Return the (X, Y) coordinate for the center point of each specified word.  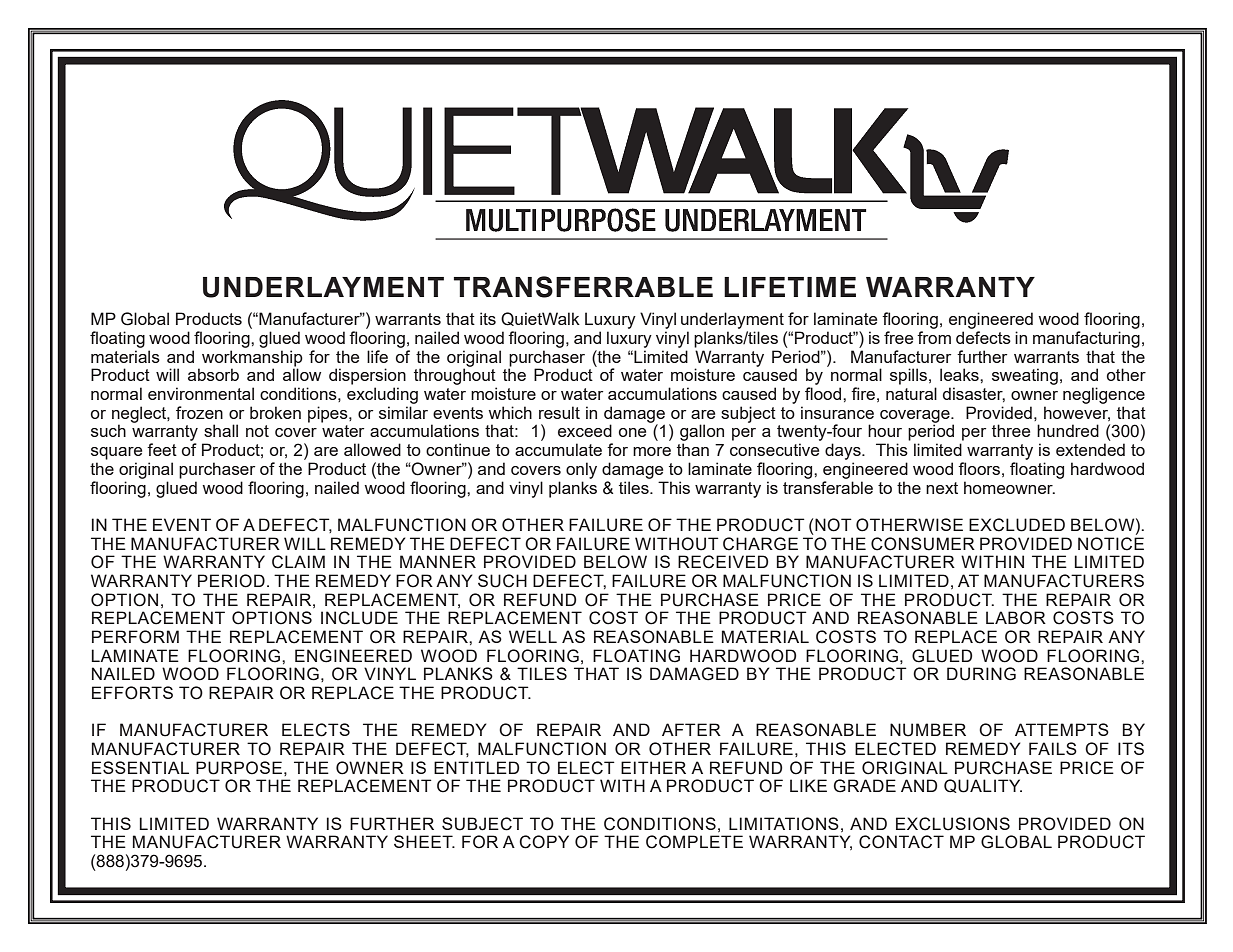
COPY (544, 842)
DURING (981, 674)
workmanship (252, 359)
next (942, 488)
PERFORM (135, 637)
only (581, 470)
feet (162, 449)
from (934, 337)
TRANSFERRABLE (583, 287)
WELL (533, 636)
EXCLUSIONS (953, 824)
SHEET (424, 841)
